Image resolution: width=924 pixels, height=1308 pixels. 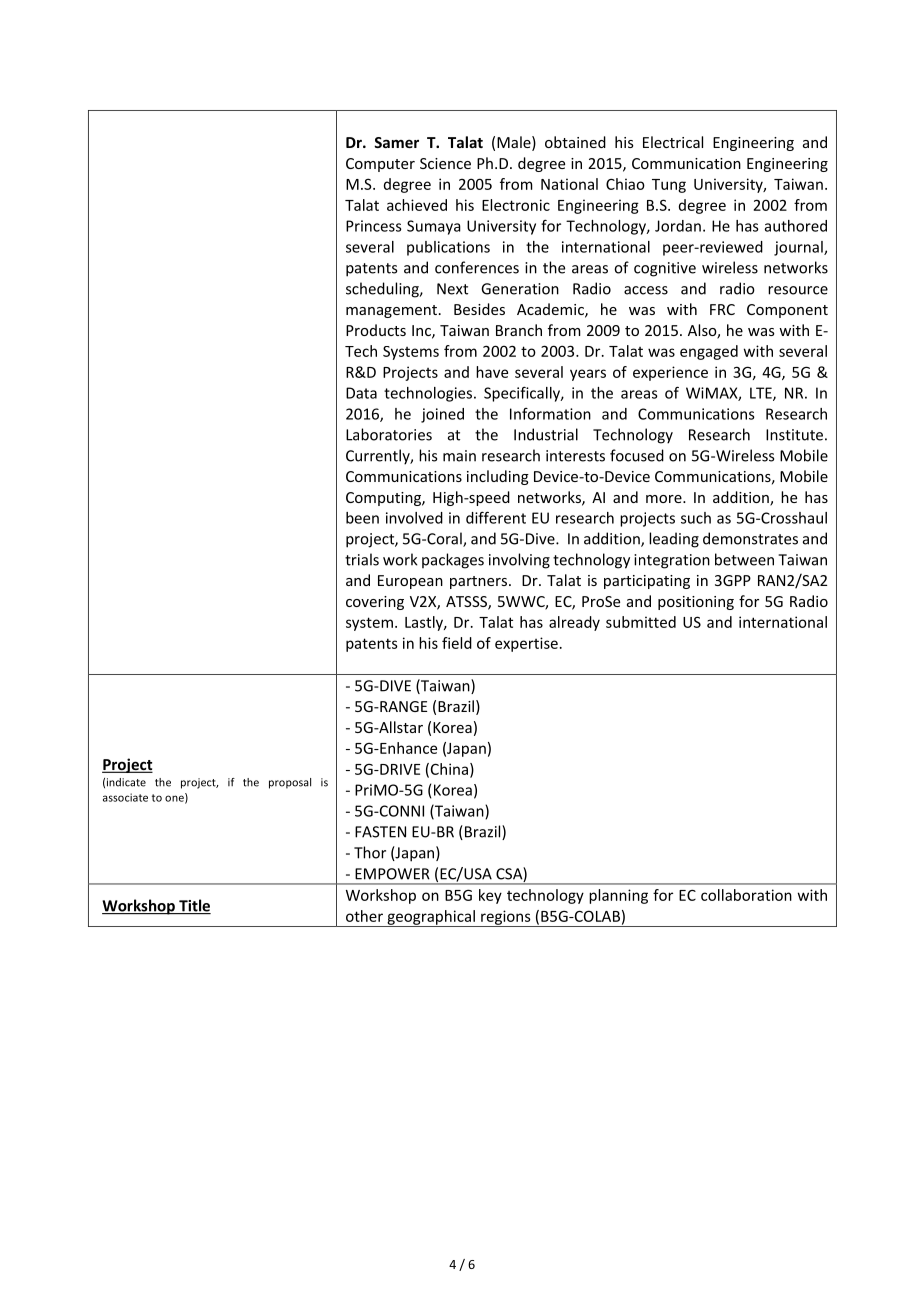 What do you see at coordinates (490, 896) in the document?
I see `key` at bounding box center [490, 896].
